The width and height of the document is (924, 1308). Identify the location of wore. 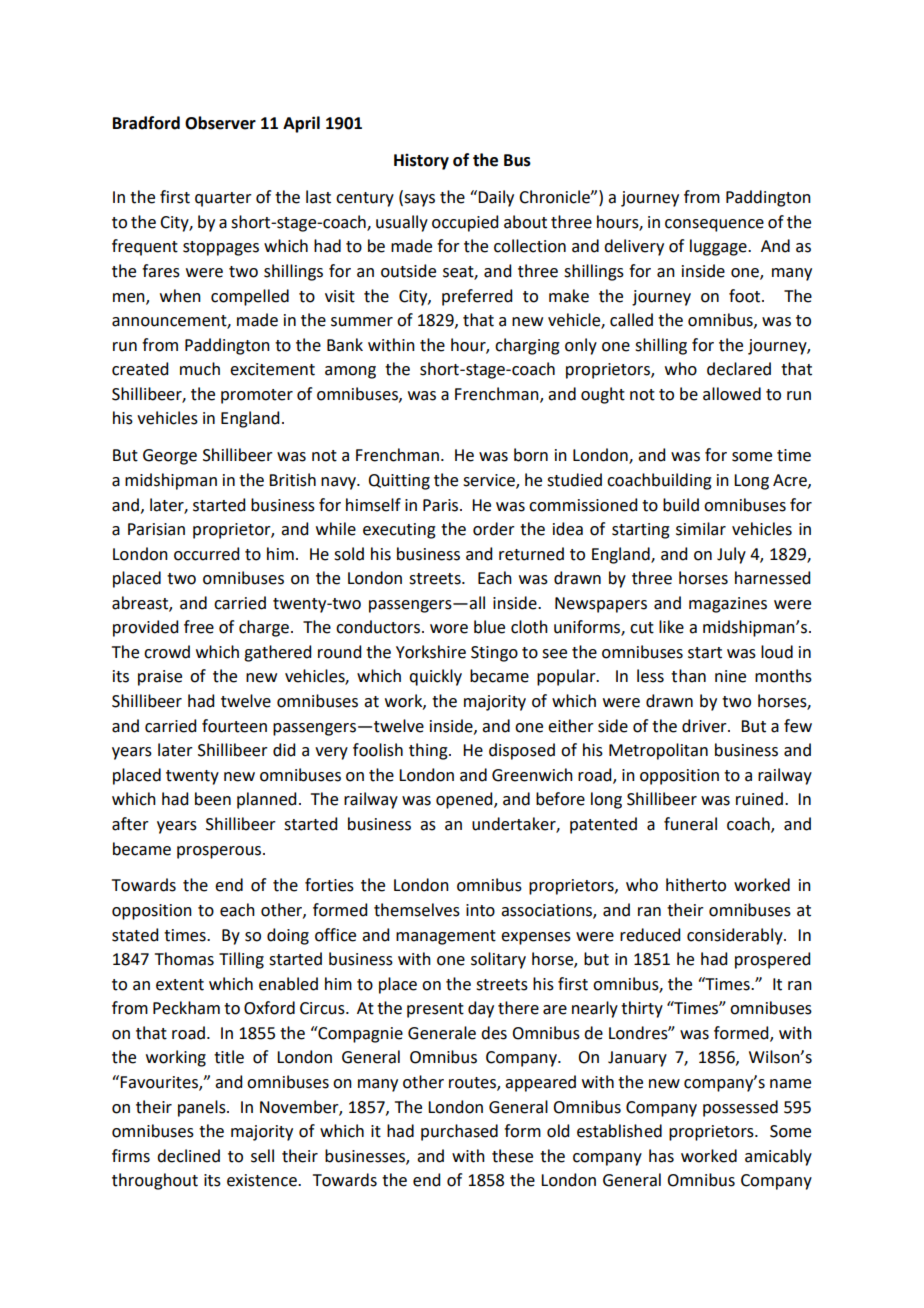
(449, 629).
